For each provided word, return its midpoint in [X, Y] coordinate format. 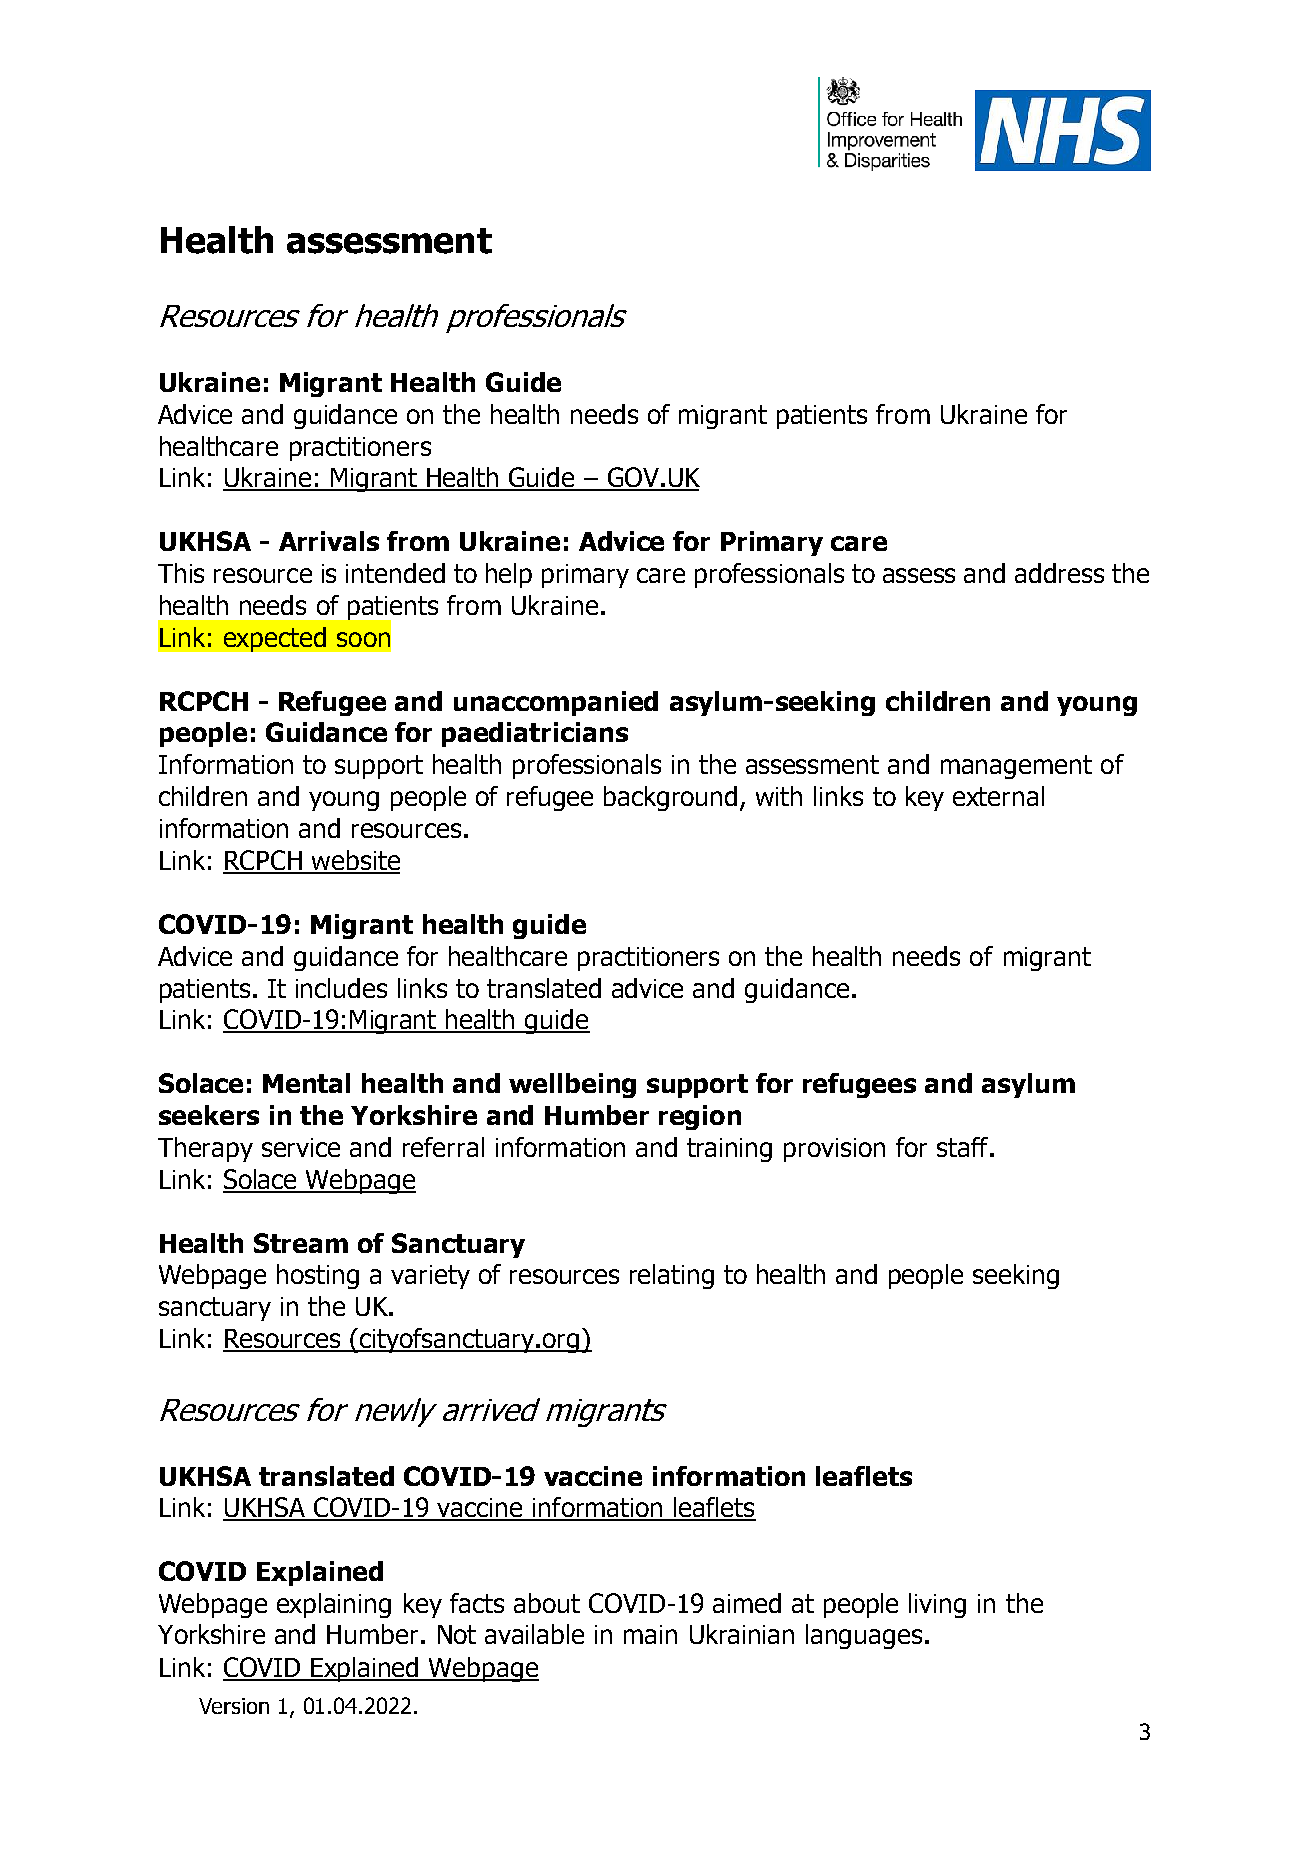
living [937, 1605]
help [509, 575]
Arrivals [329, 541]
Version [234, 1706]
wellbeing [572, 1085]
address [1059, 573]
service [301, 1147]
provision [834, 1150]
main [650, 1634]
